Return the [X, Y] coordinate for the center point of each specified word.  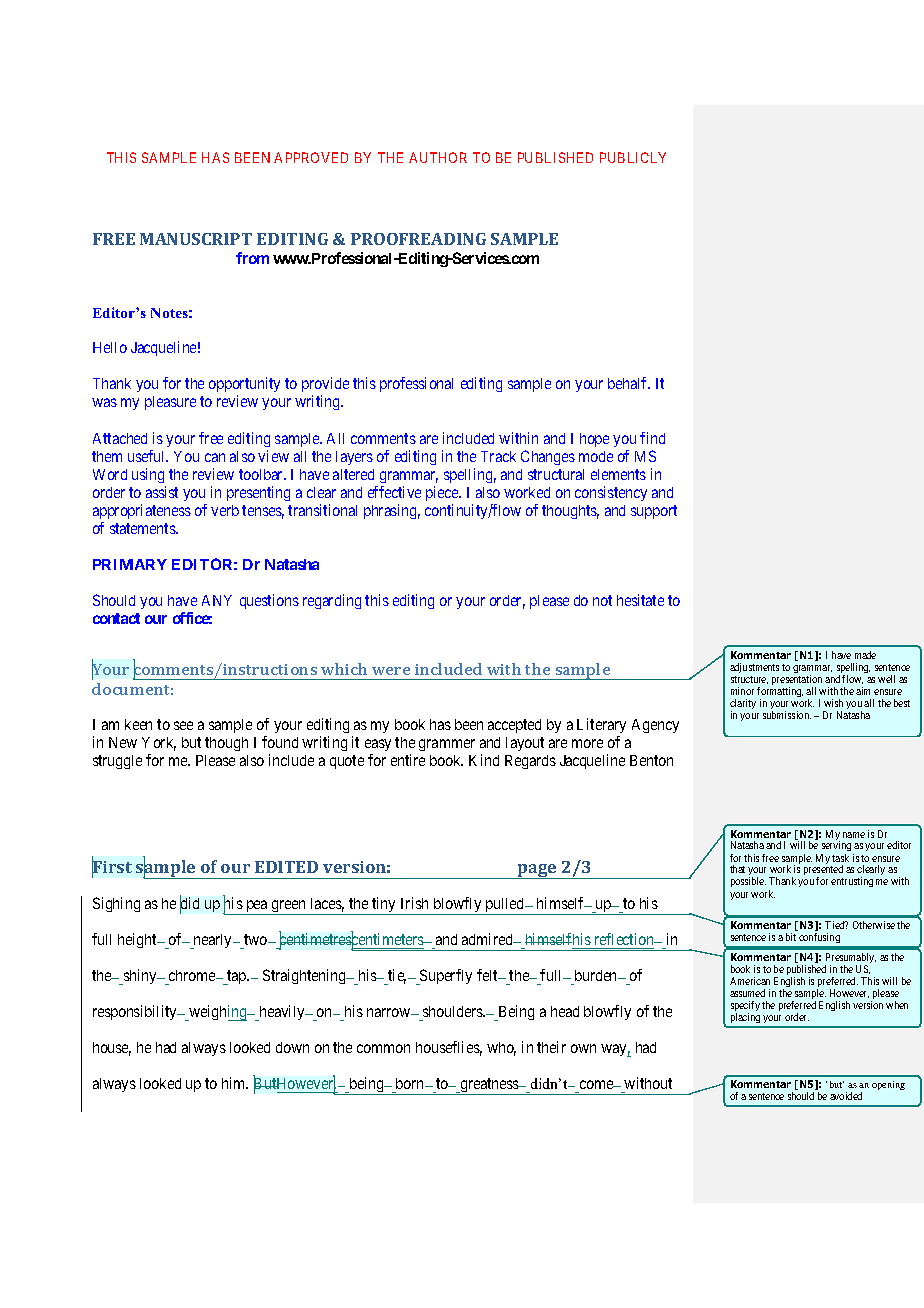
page [537, 871]
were [391, 671]
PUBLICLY [633, 157]
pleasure [170, 403]
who [501, 1049]
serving [837, 848]
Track [498, 456]
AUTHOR [438, 157]
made [865, 655]
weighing [218, 1013]
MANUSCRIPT [196, 239]
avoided [846, 1096]
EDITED [286, 867]
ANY [217, 600]
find [652, 438]
